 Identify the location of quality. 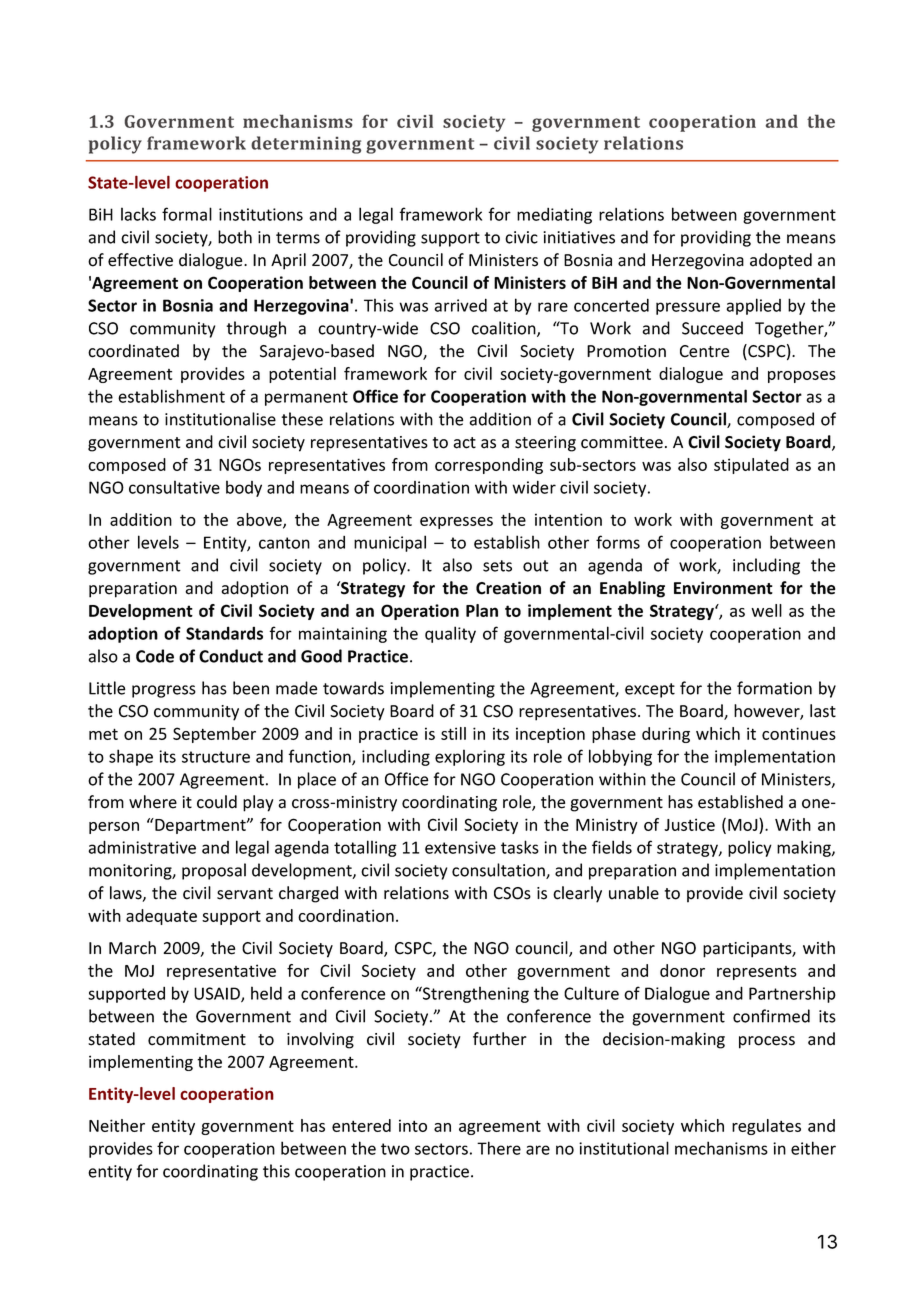
(450, 634).
